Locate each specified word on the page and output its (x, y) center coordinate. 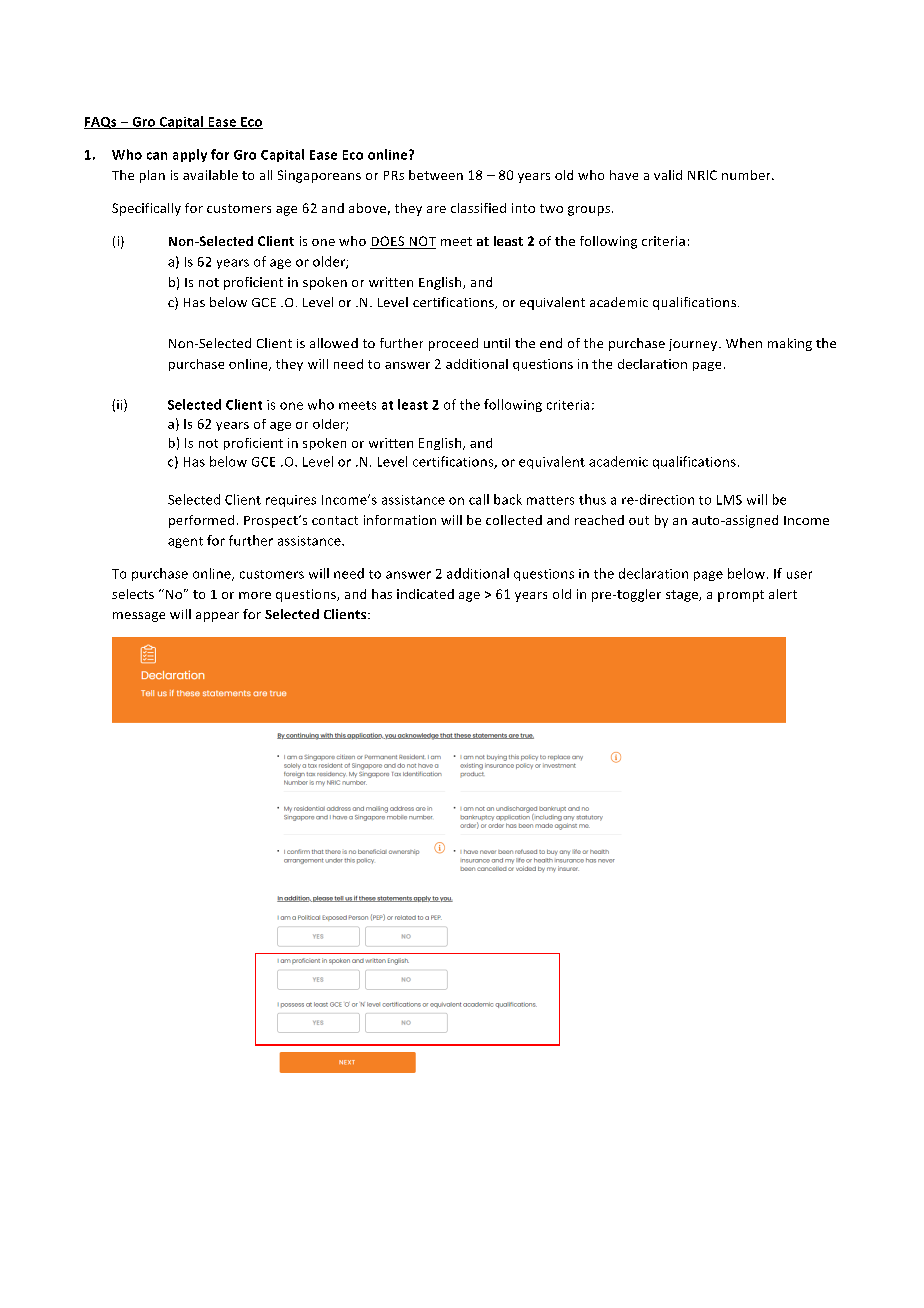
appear (217, 617)
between (436, 175)
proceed (453, 344)
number (747, 175)
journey (694, 345)
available (210, 175)
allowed (334, 343)
